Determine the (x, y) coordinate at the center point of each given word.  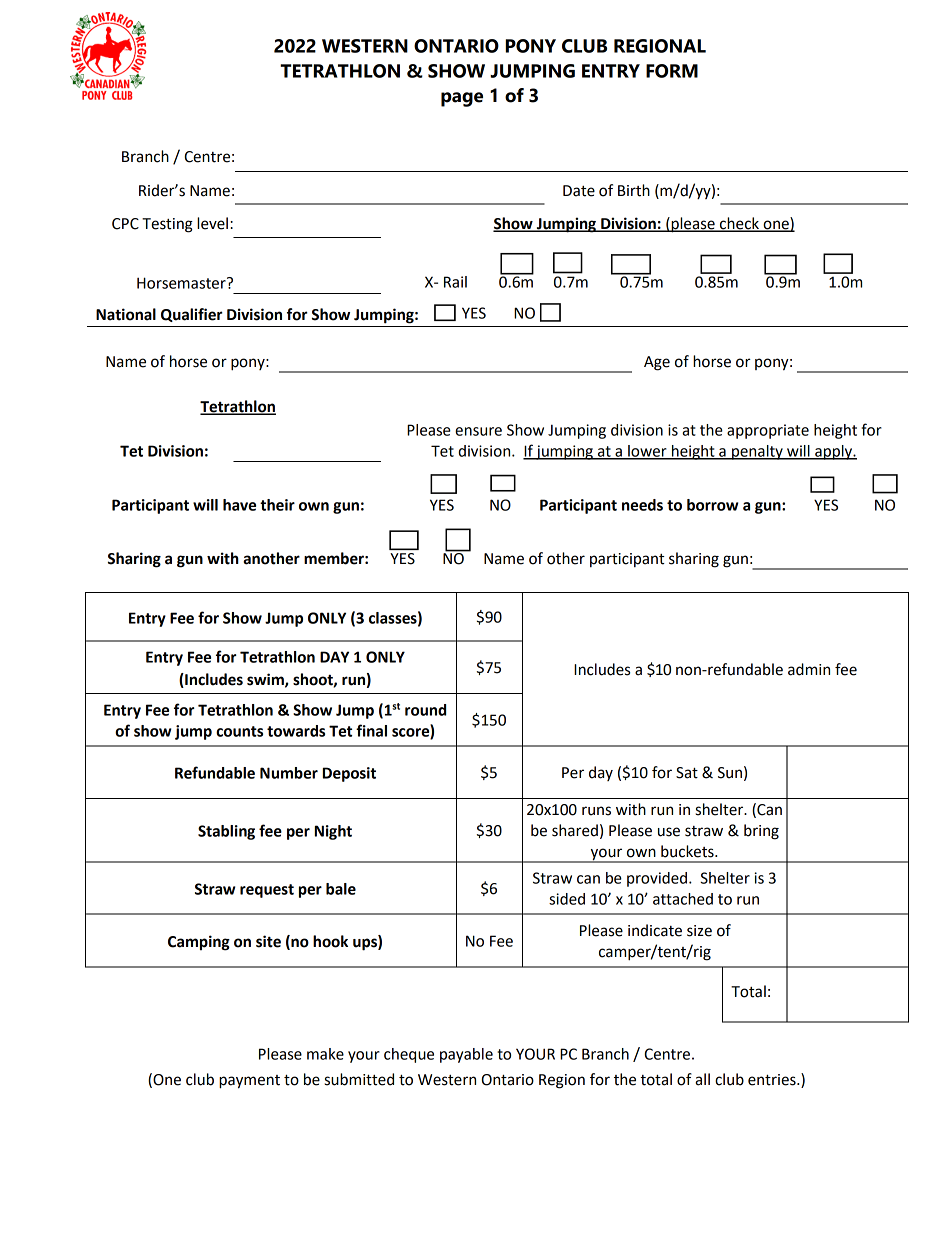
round (425, 710)
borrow (713, 505)
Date (579, 191)
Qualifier (192, 315)
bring (761, 832)
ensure (478, 431)
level (212, 223)
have (239, 505)
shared (575, 830)
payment (249, 1082)
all (702, 1079)
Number (289, 773)
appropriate (768, 431)
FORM (672, 71)
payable (466, 1055)
